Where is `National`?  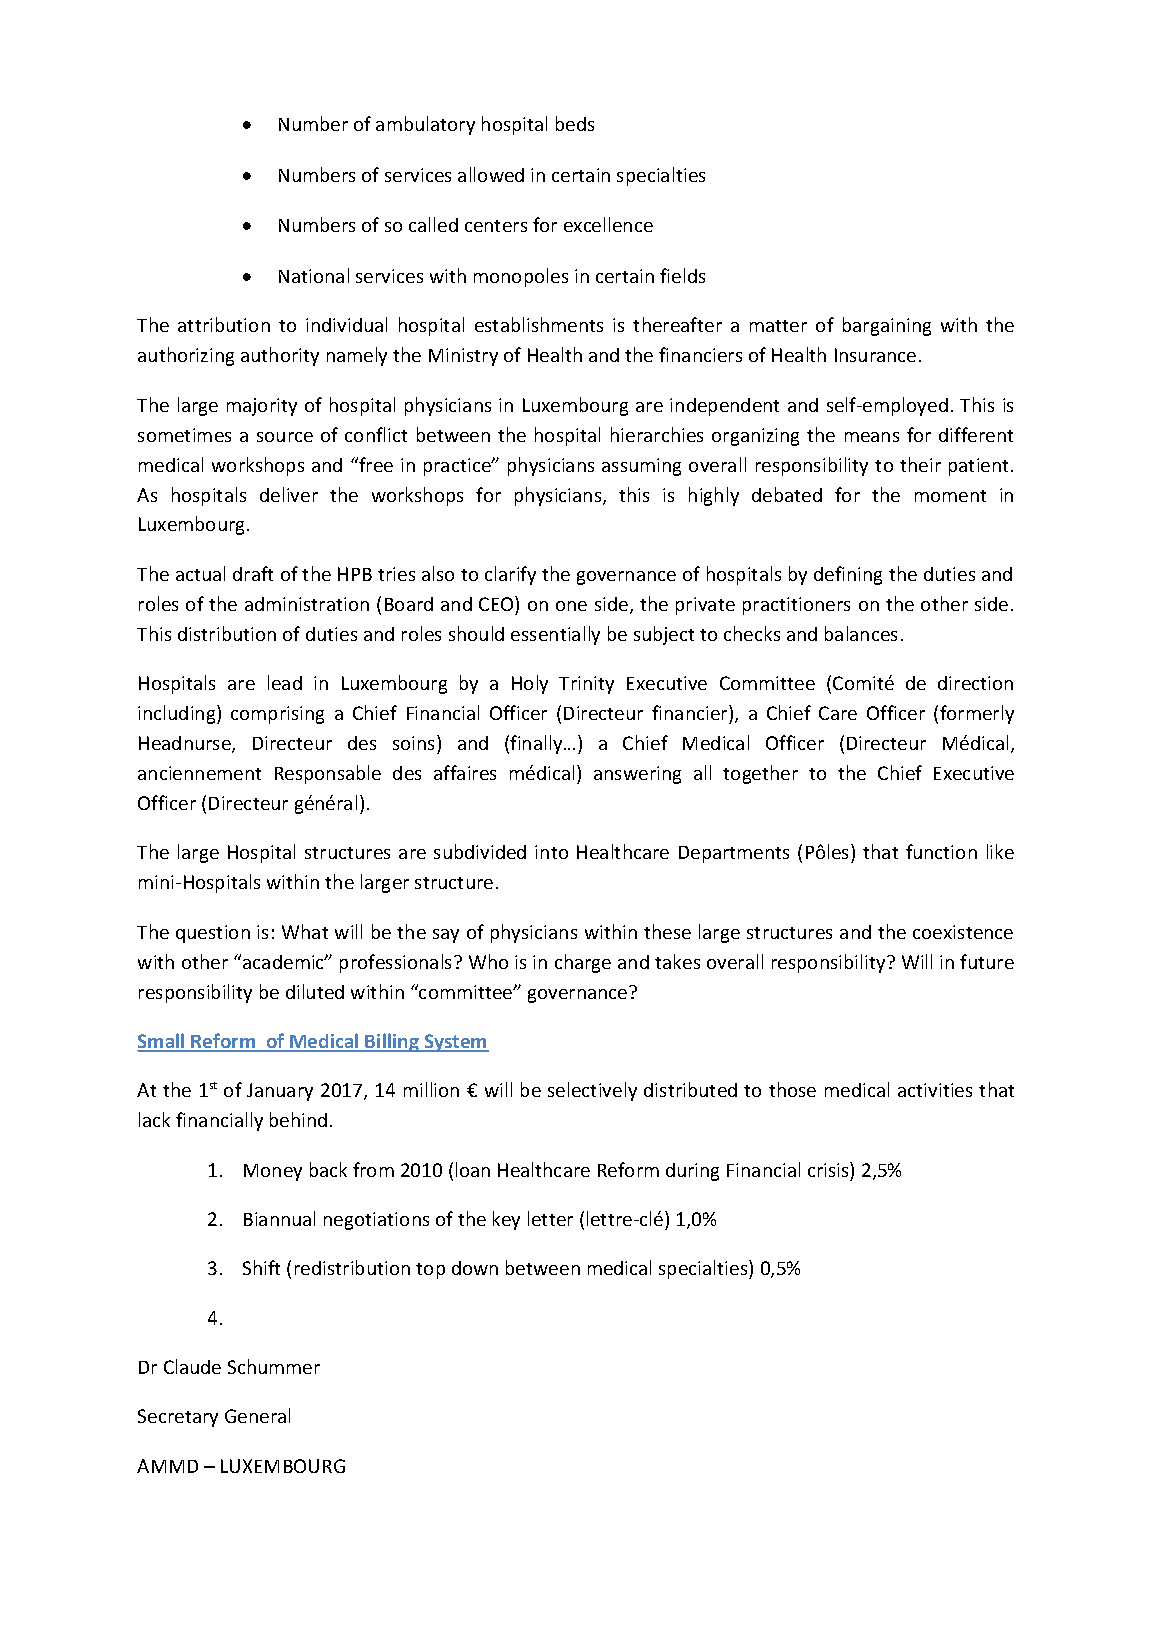 National is located at coordinates (314, 275).
